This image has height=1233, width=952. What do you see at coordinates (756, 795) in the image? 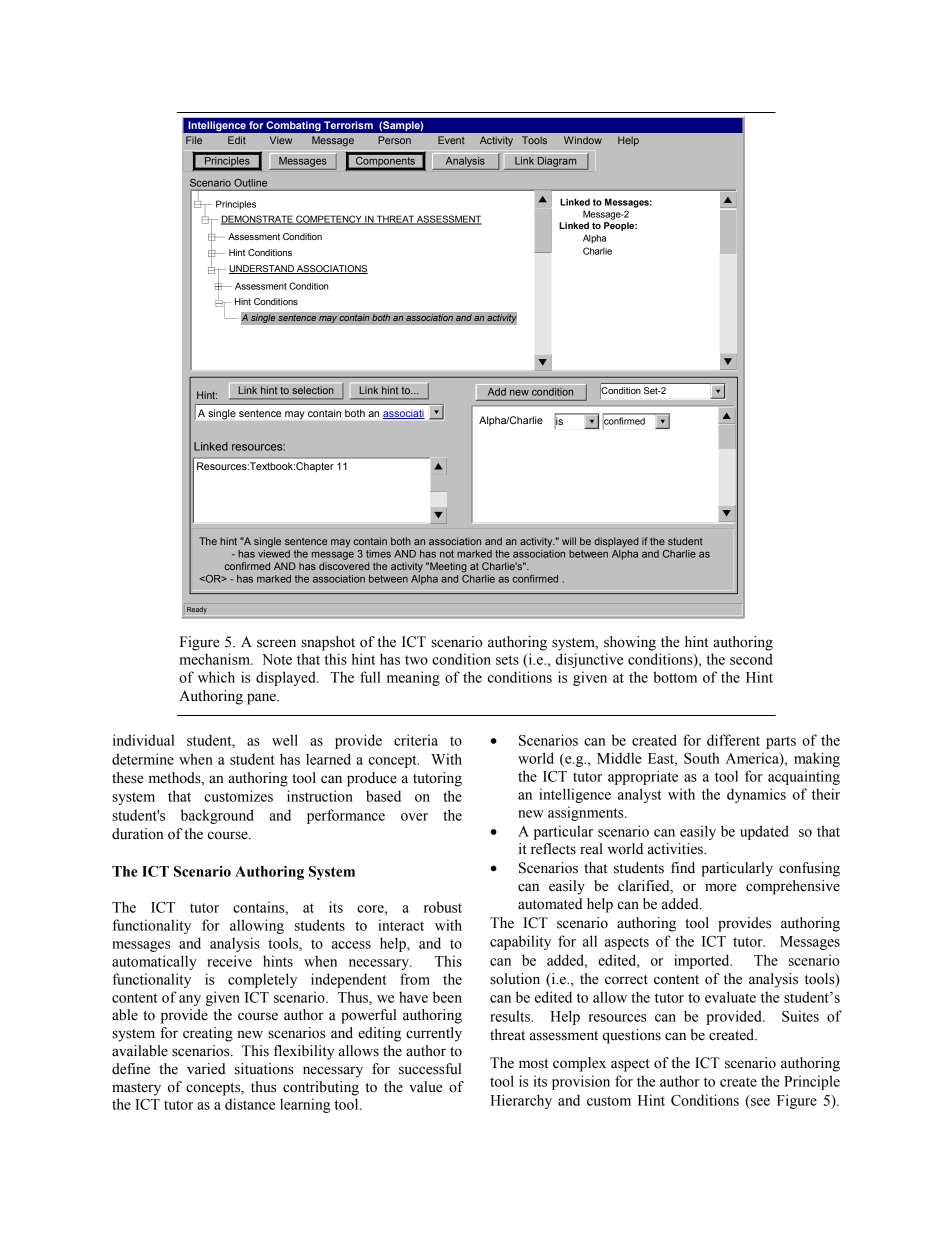
I see `dynamics` at bounding box center [756, 795].
